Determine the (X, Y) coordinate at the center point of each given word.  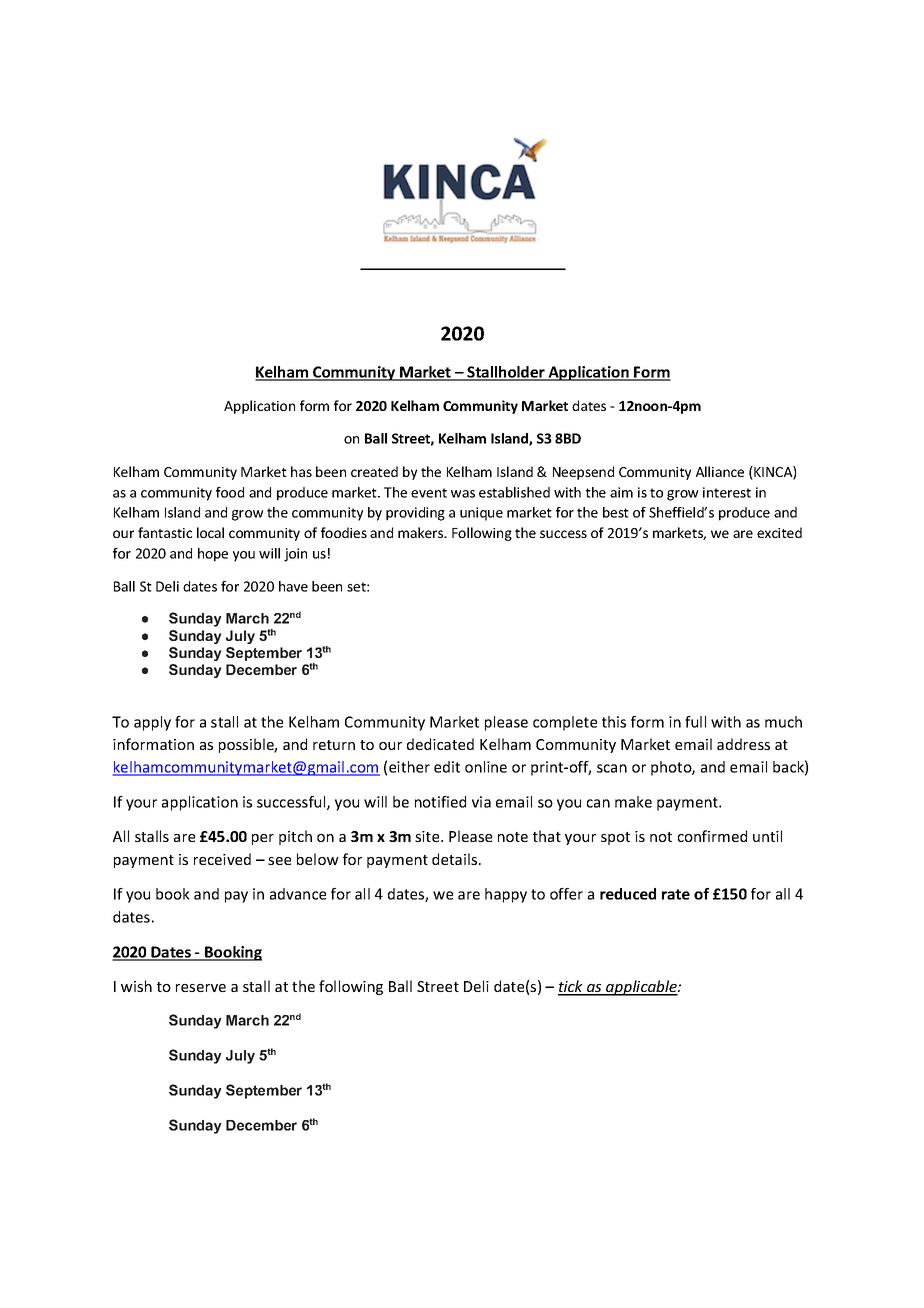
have (293, 586)
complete (565, 723)
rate (676, 894)
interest (727, 492)
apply (152, 723)
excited (779, 532)
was (463, 494)
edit (447, 767)
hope (213, 555)
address (743, 744)
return (334, 745)
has (301, 471)
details (456, 859)
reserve (201, 988)
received (222, 859)
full (695, 722)
